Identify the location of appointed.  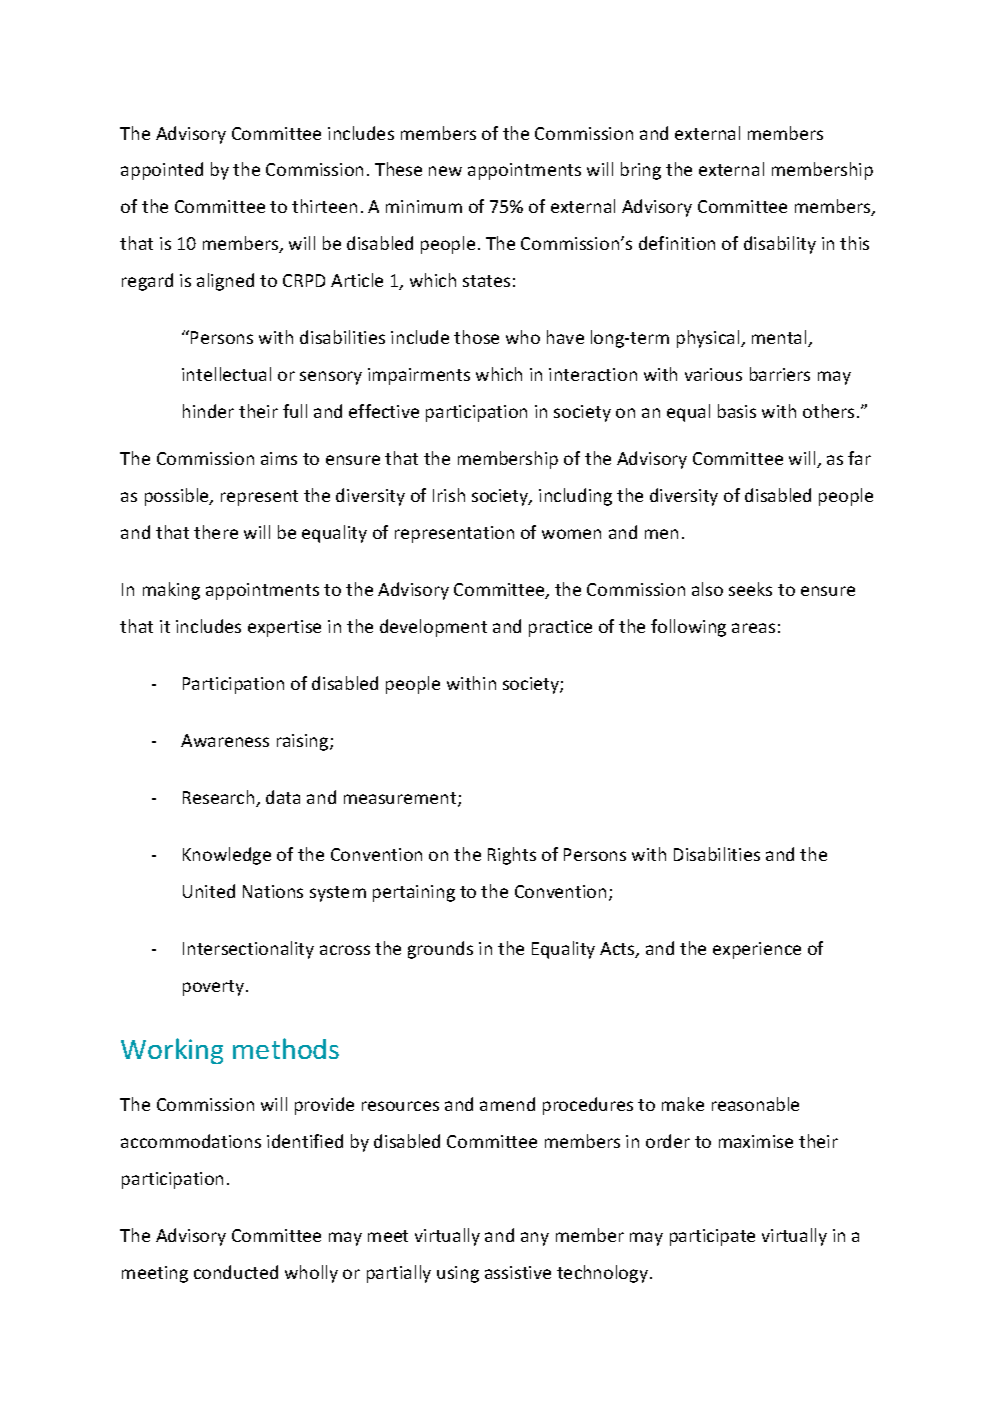
(162, 171).
